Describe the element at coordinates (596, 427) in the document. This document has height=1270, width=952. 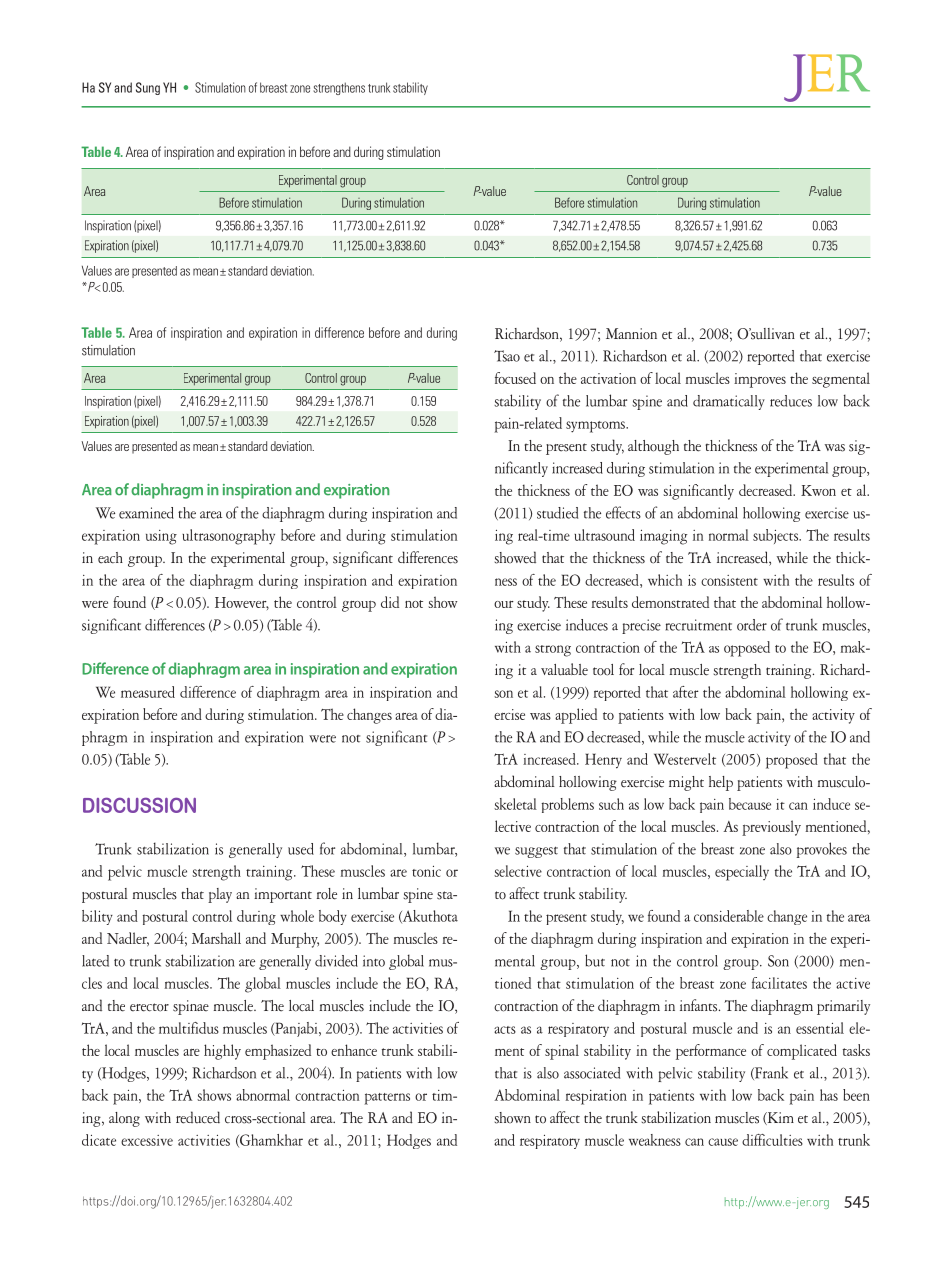
I see `symptoms` at that location.
